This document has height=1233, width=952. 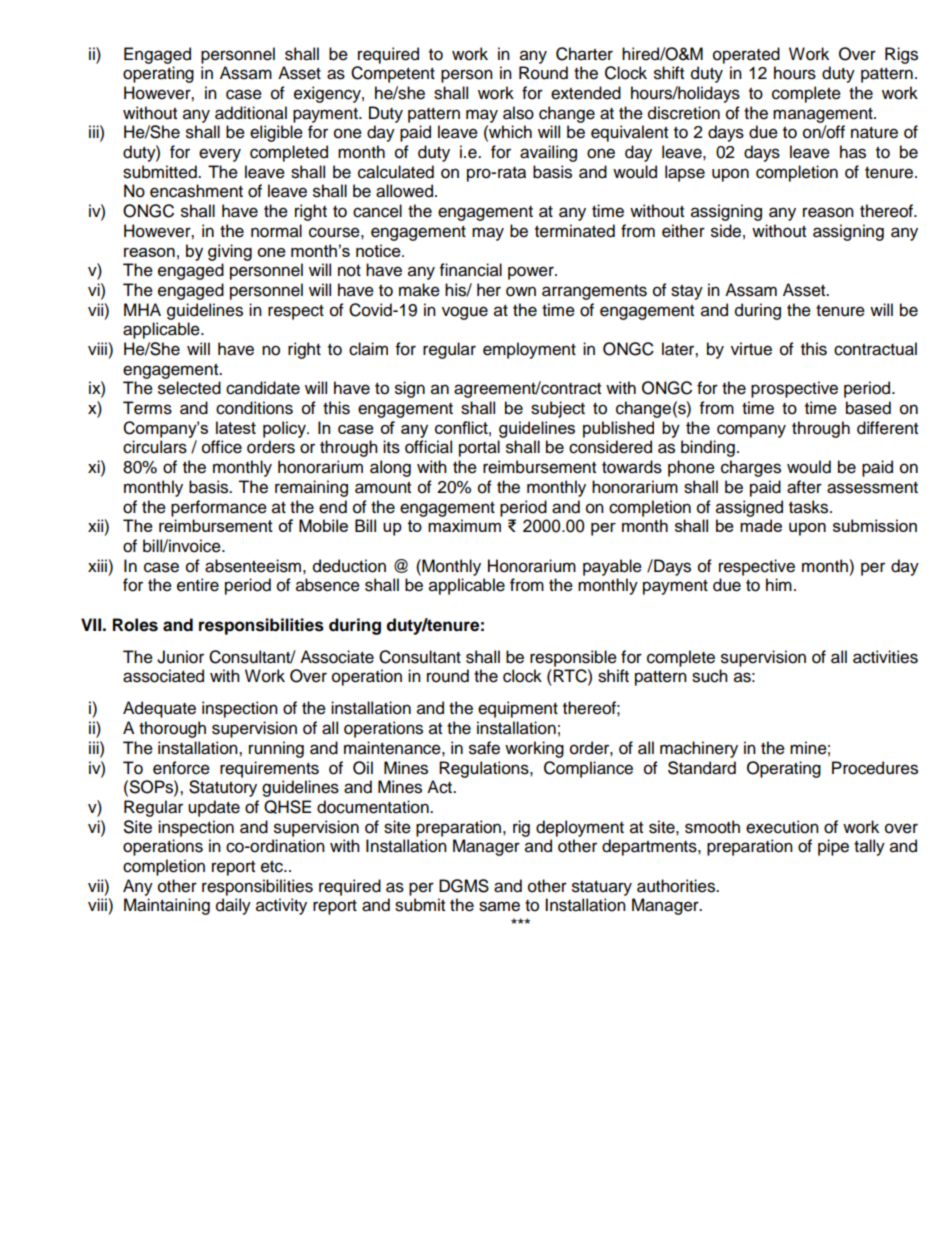 I want to click on Junior, so click(x=180, y=657).
